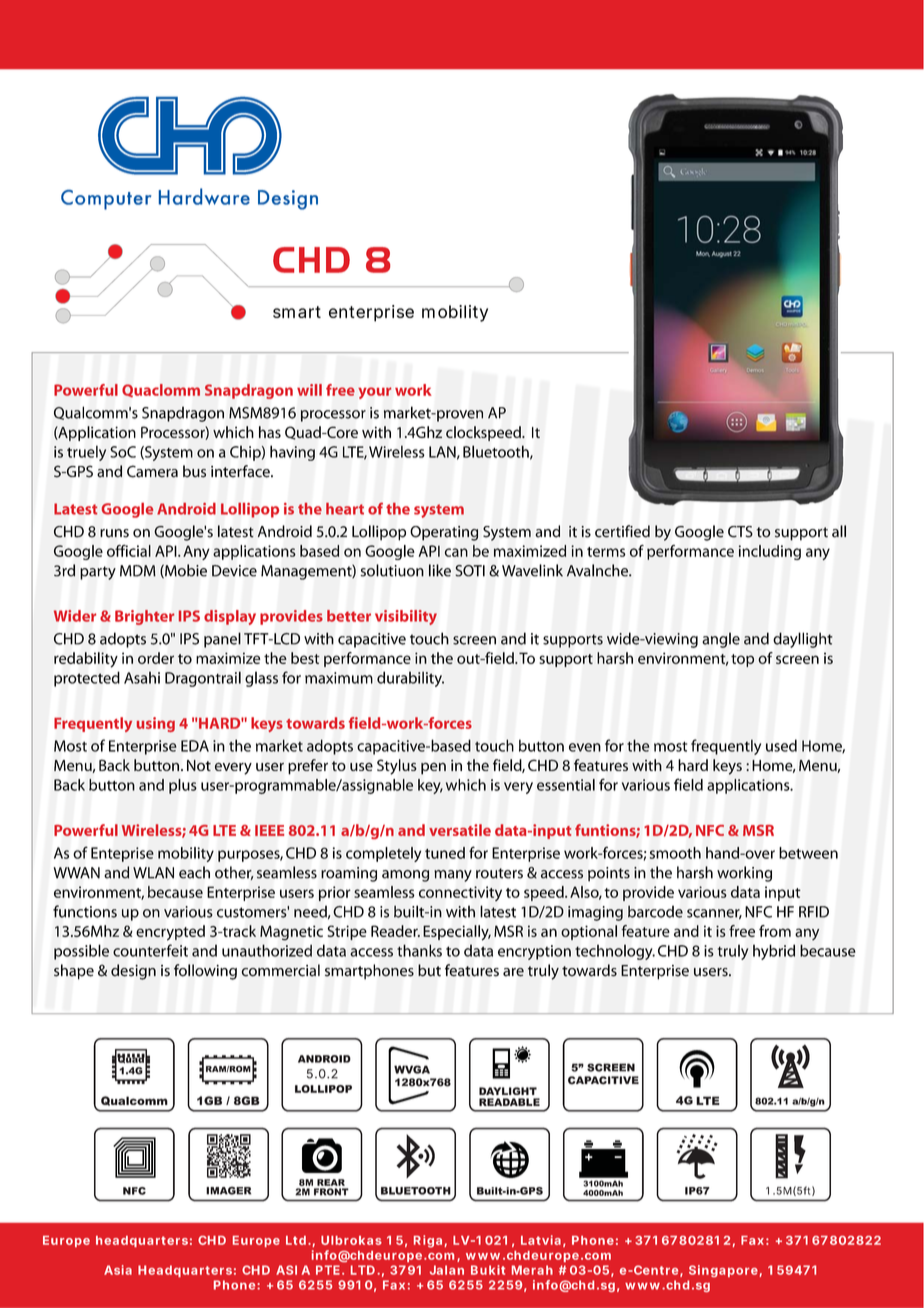 The width and height of the screenshot is (924, 1308). What do you see at coordinates (153, 873) in the screenshot?
I see `WLAN` at bounding box center [153, 873].
